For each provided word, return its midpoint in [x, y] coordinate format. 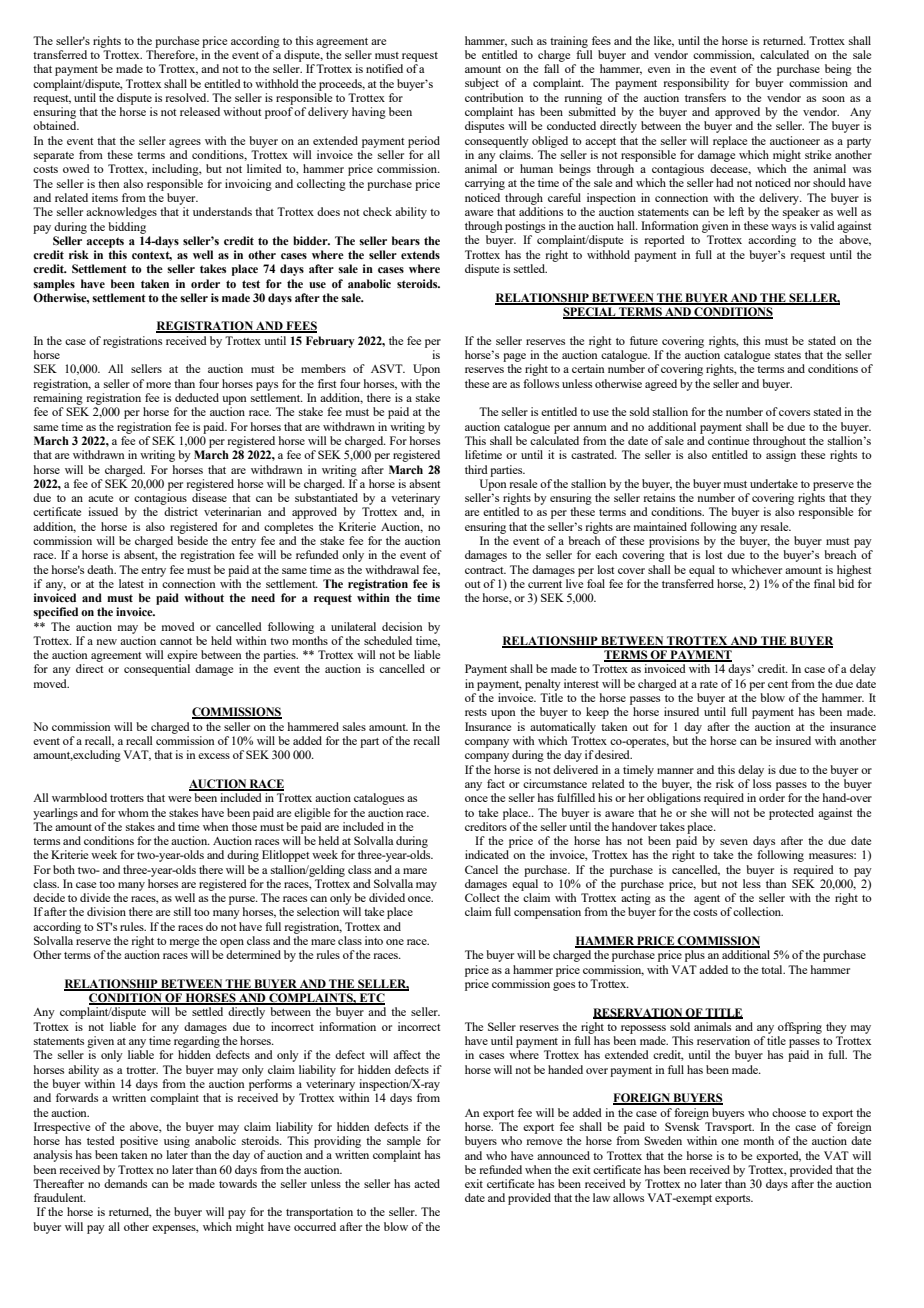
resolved [187, 97]
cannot [176, 641]
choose [789, 1112]
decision [402, 626]
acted [427, 1183]
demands [125, 1183]
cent [778, 684]
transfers [705, 97]
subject [482, 84]
